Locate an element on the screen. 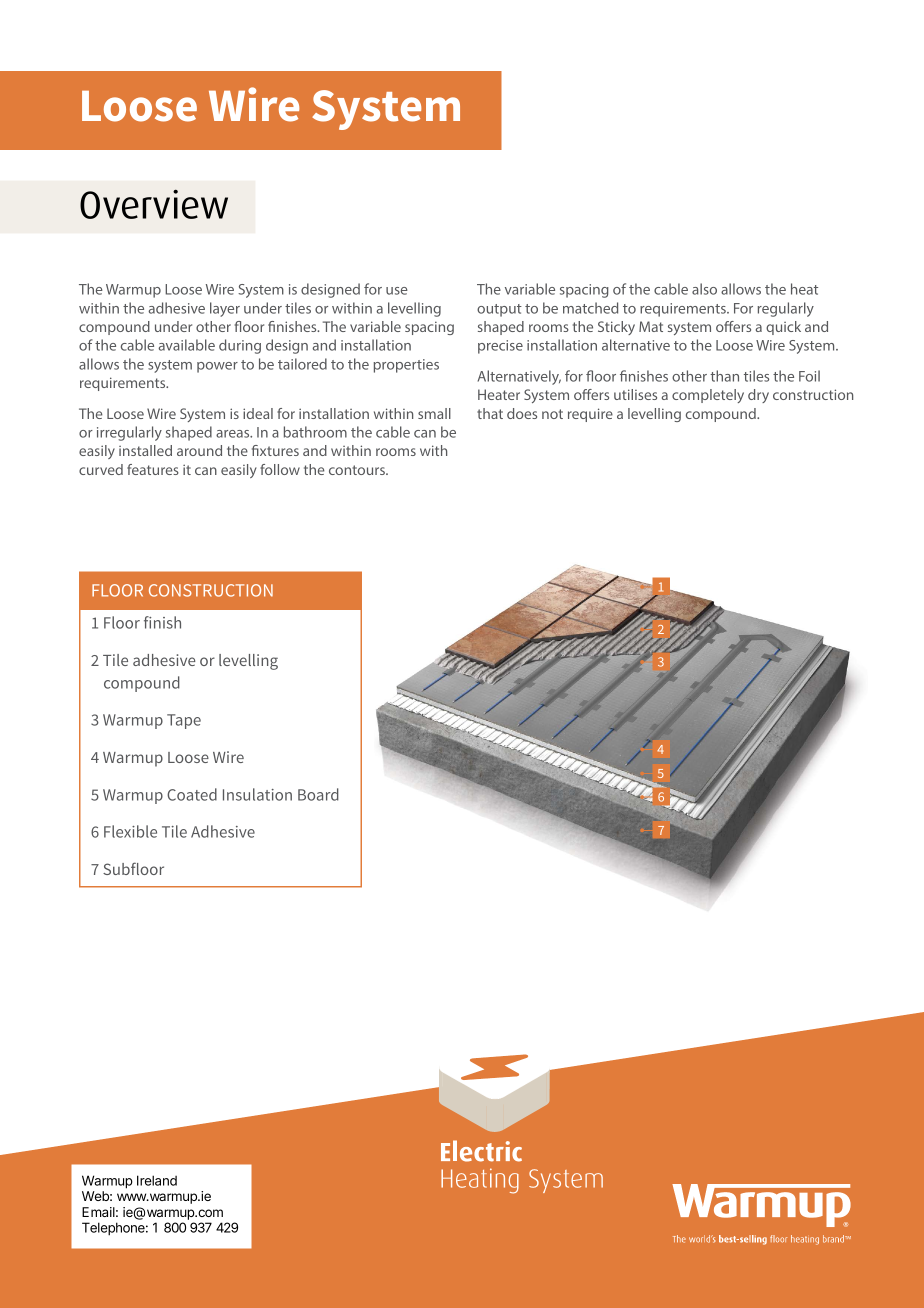 Image resolution: width=924 pixels, height=1308 pixels. also is located at coordinates (704, 289).
